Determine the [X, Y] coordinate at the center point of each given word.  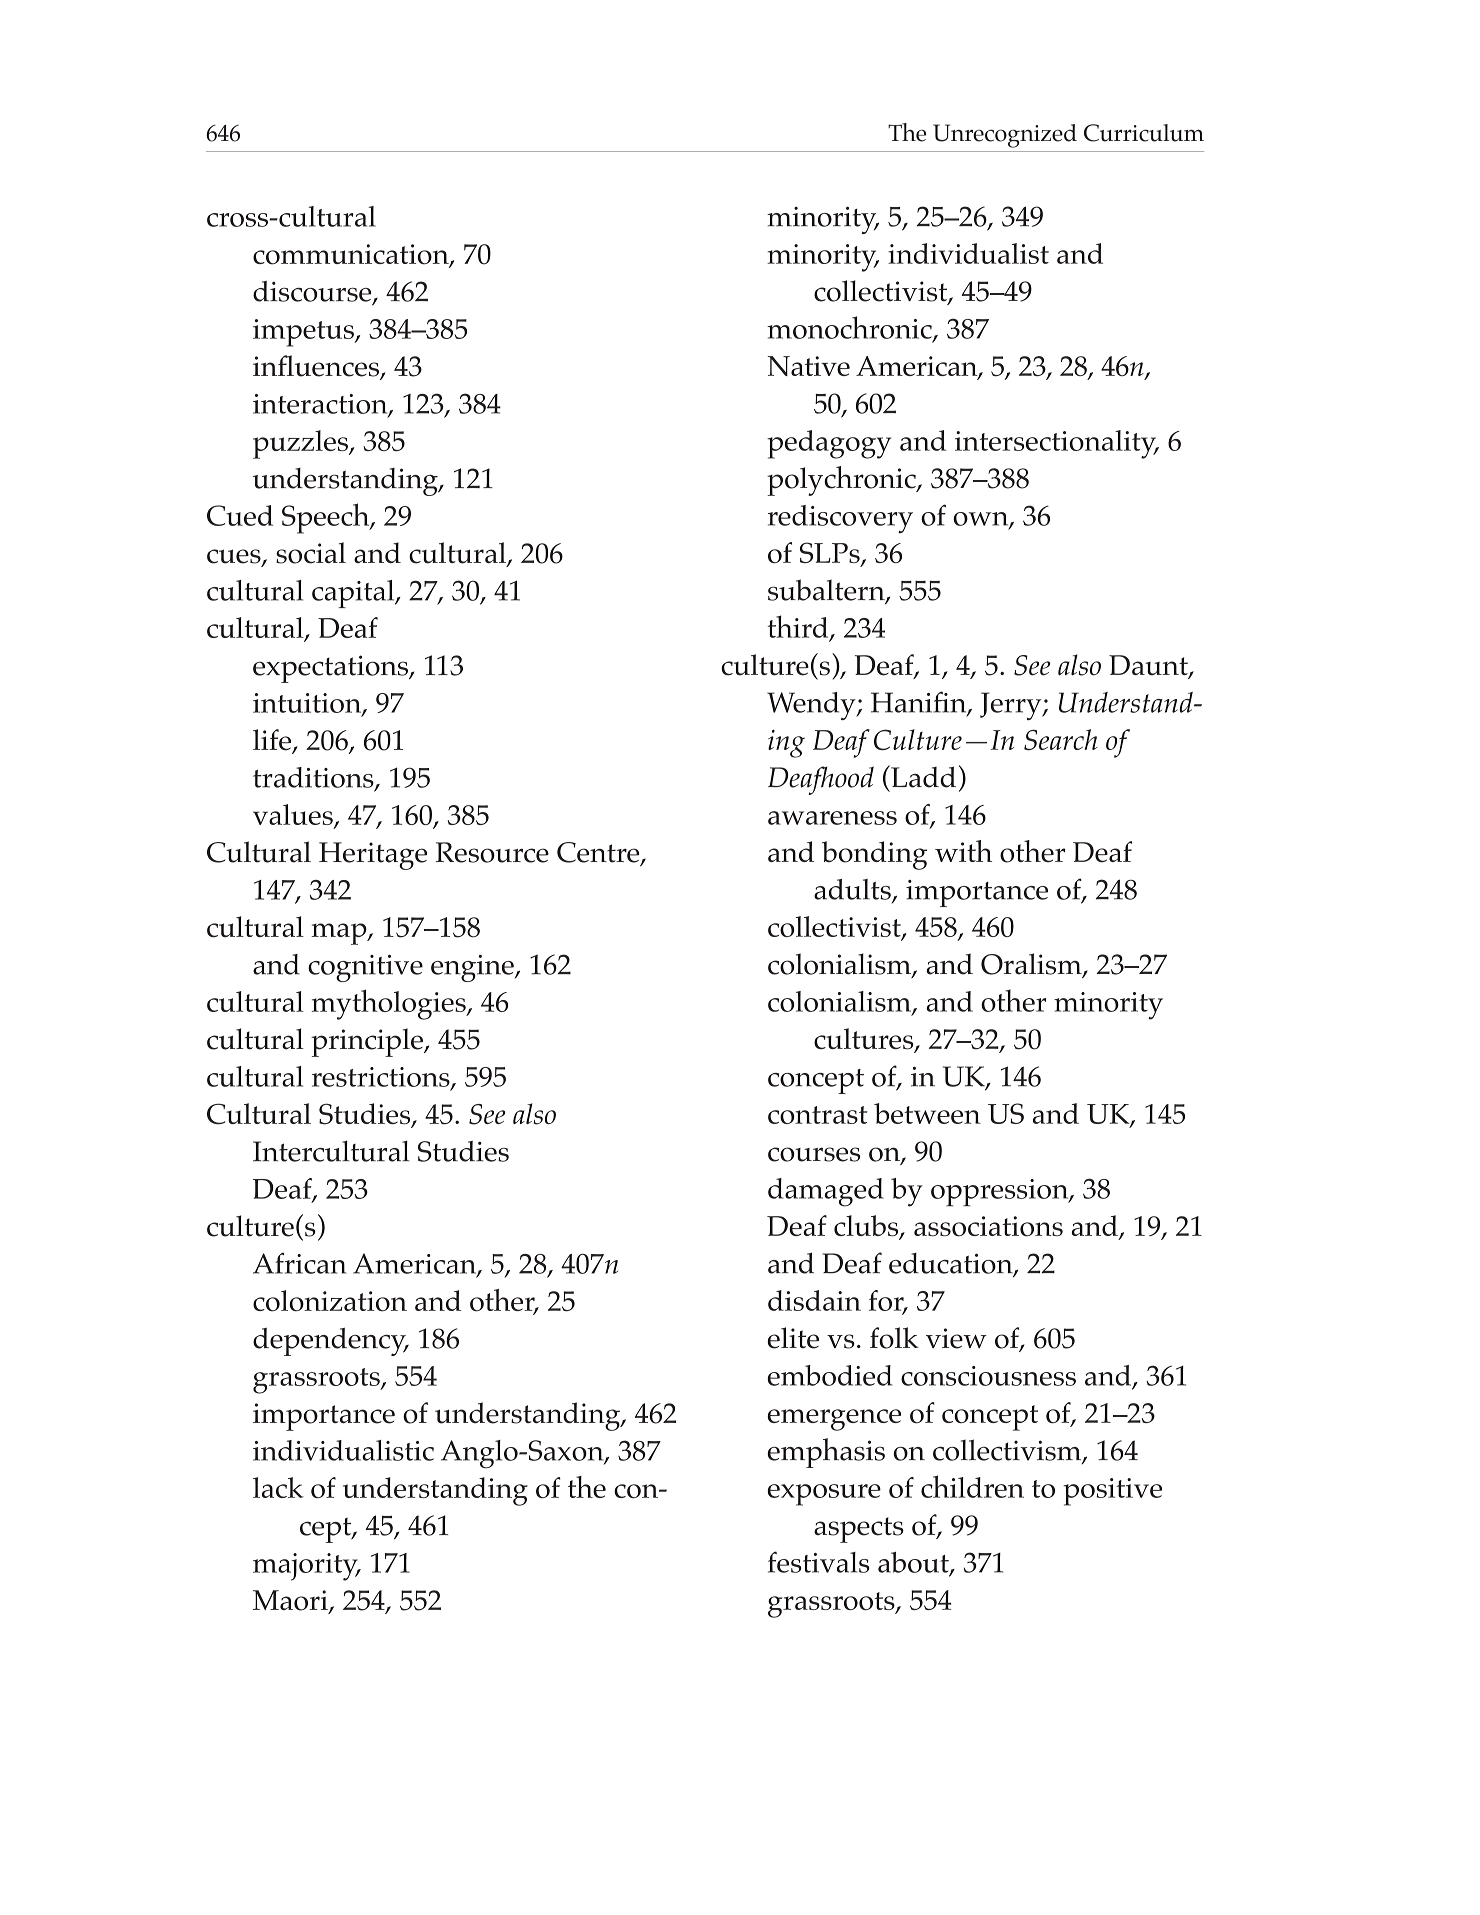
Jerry [1012, 706]
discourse [313, 292]
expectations [331, 669]
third [799, 627]
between [927, 1113]
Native [808, 366]
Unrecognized [1005, 136]
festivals [818, 1562]
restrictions [382, 1078]
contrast [818, 1115]
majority [306, 1567]
